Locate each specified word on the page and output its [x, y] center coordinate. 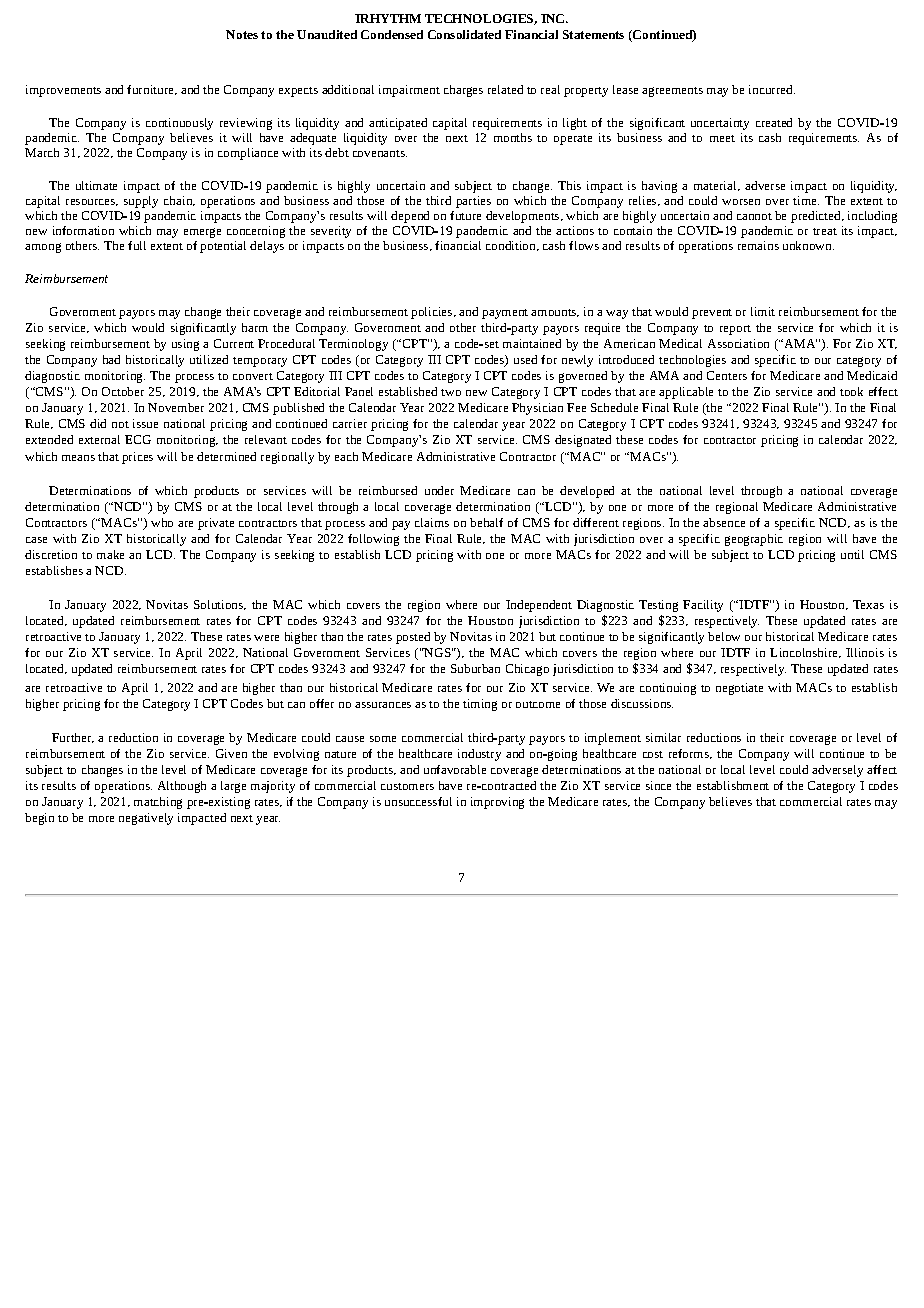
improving [497, 803]
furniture [151, 90]
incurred [772, 89]
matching [158, 803]
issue [145, 423]
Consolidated [464, 34]
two [451, 392]
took [851, 391]
